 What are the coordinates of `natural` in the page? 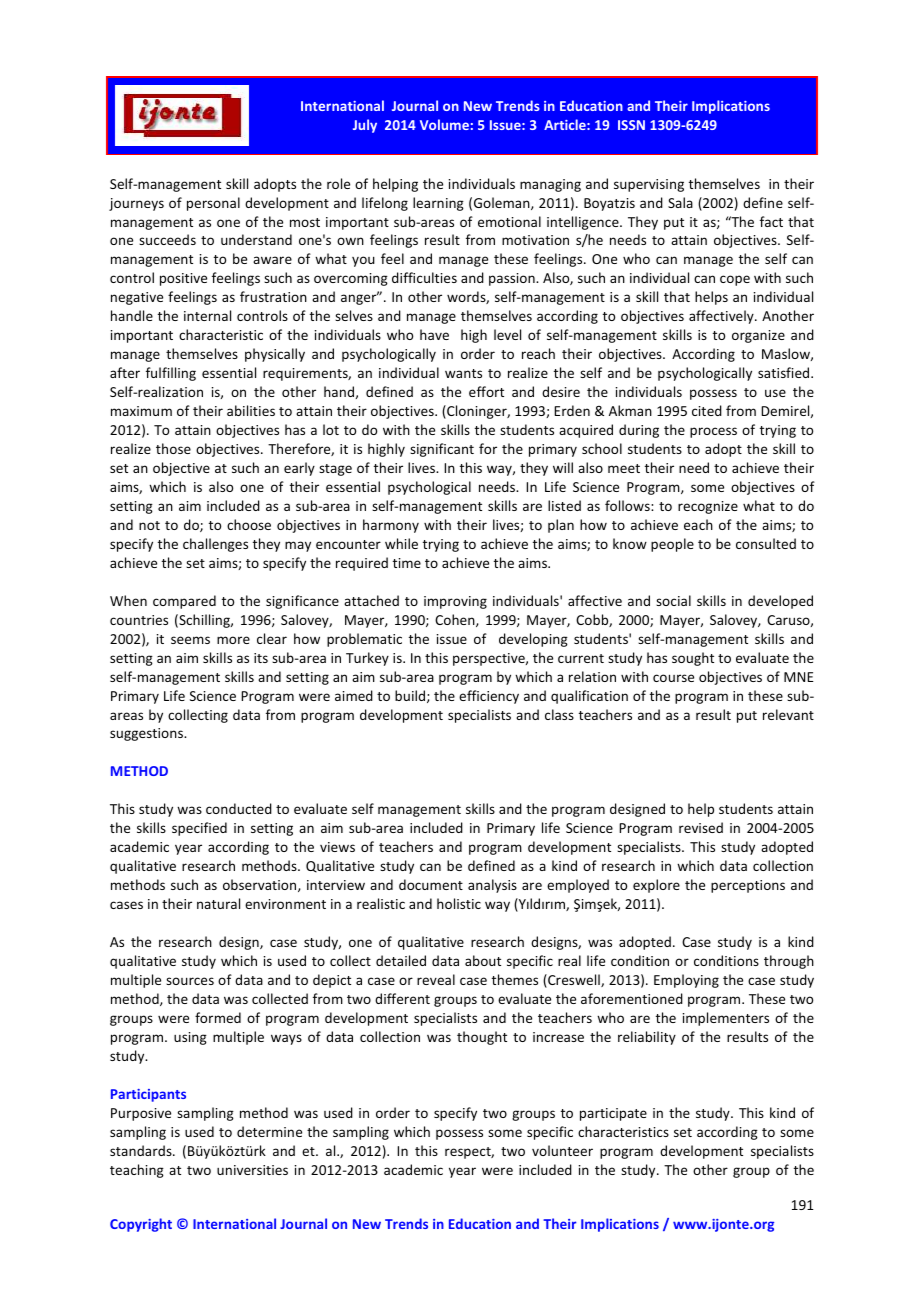 It's located at (218, 903).
